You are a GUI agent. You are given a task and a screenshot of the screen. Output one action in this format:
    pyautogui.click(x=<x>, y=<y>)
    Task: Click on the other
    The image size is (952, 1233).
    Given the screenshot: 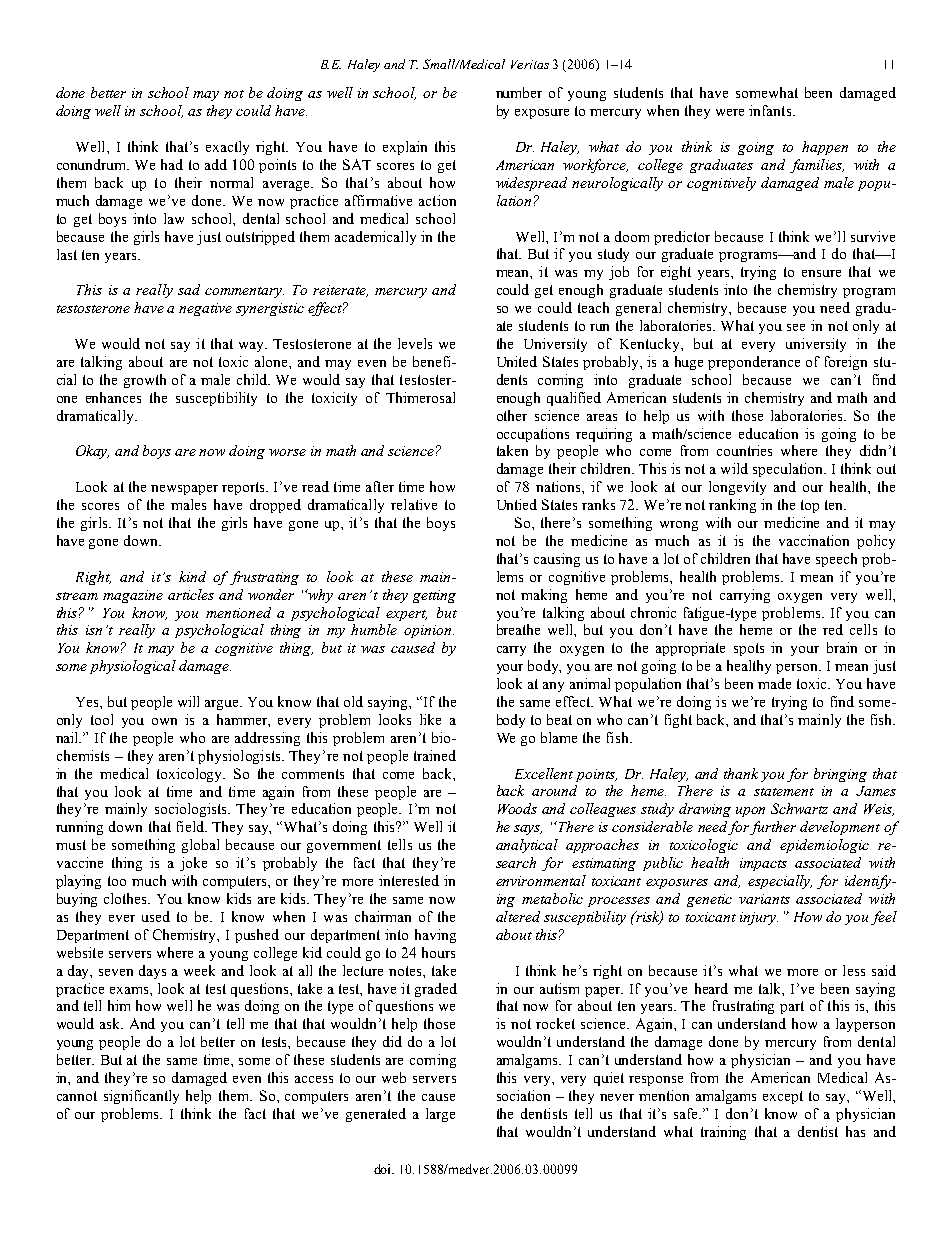 What is the action you would take?
    pyautogui.click(x=512, y=415)
